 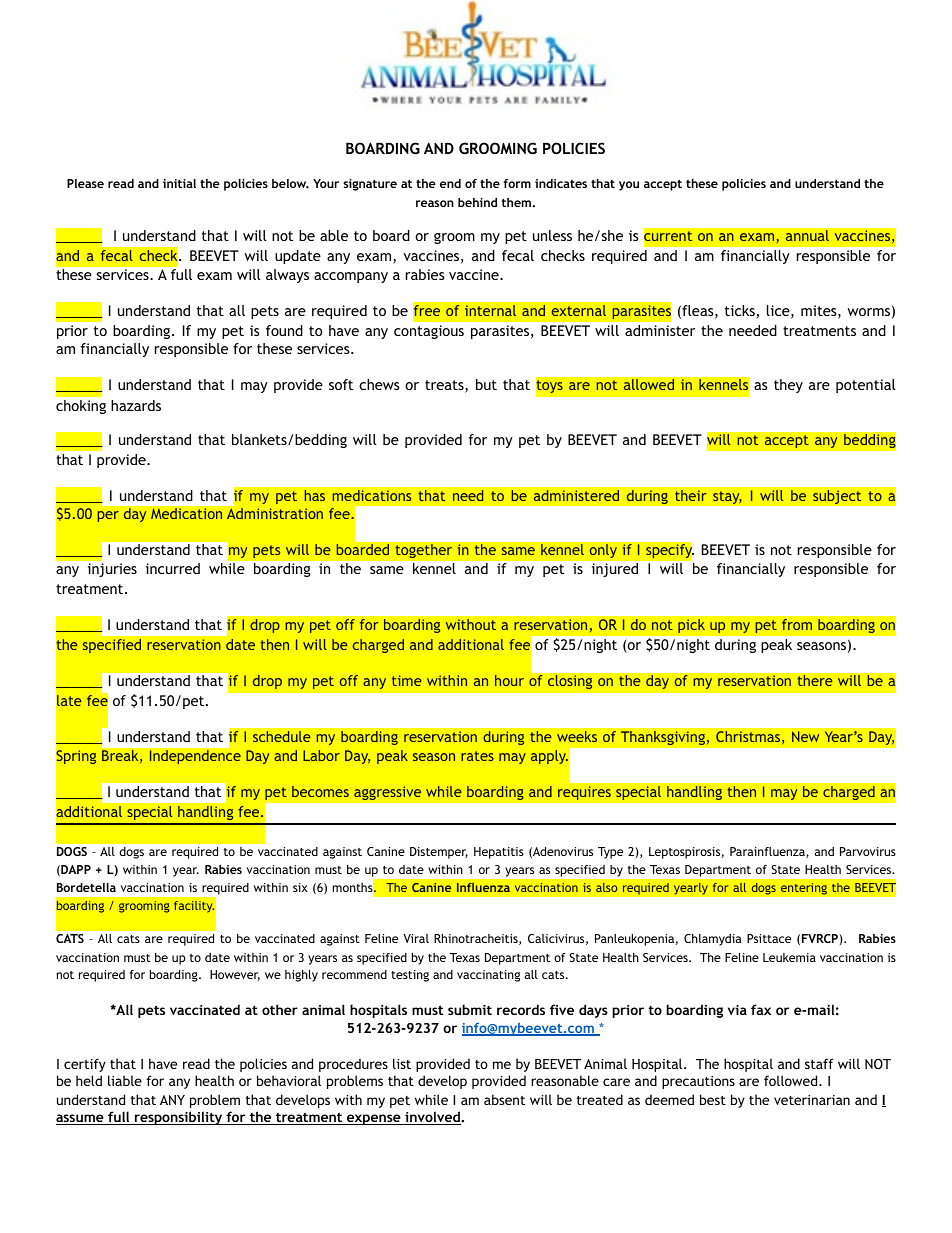 I want to click on incurred, so click(x=173, y=568).
